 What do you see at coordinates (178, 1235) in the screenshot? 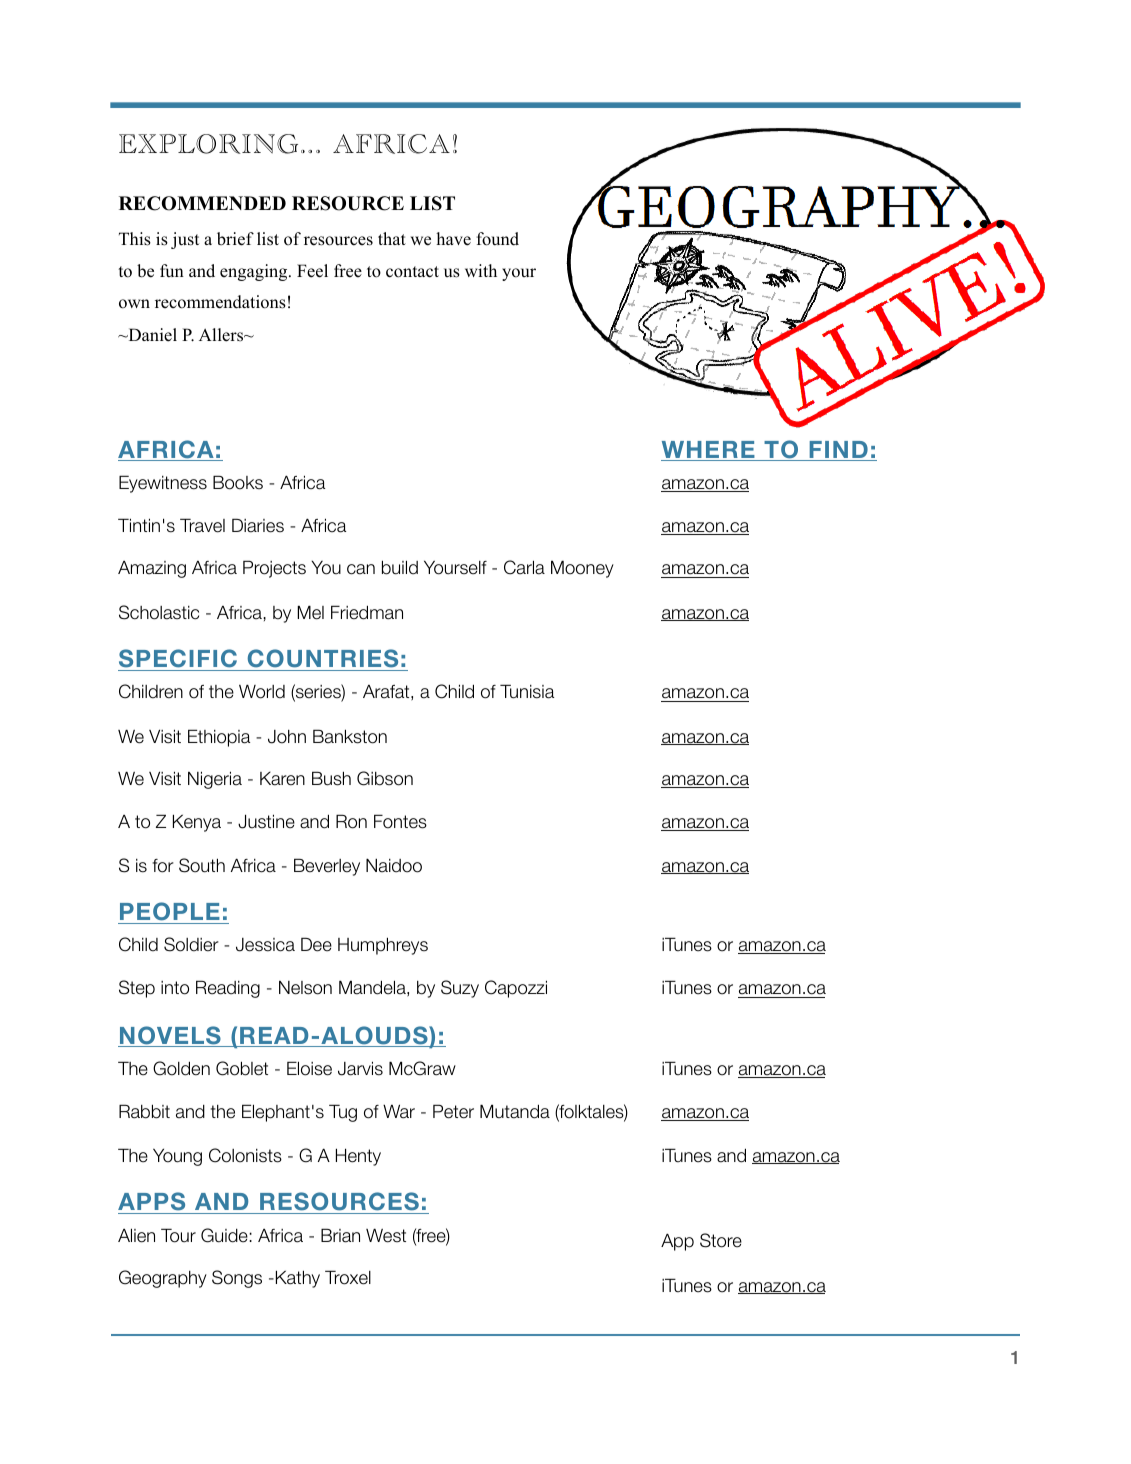
I see `Tour` at bounding box center [178, 1235].
